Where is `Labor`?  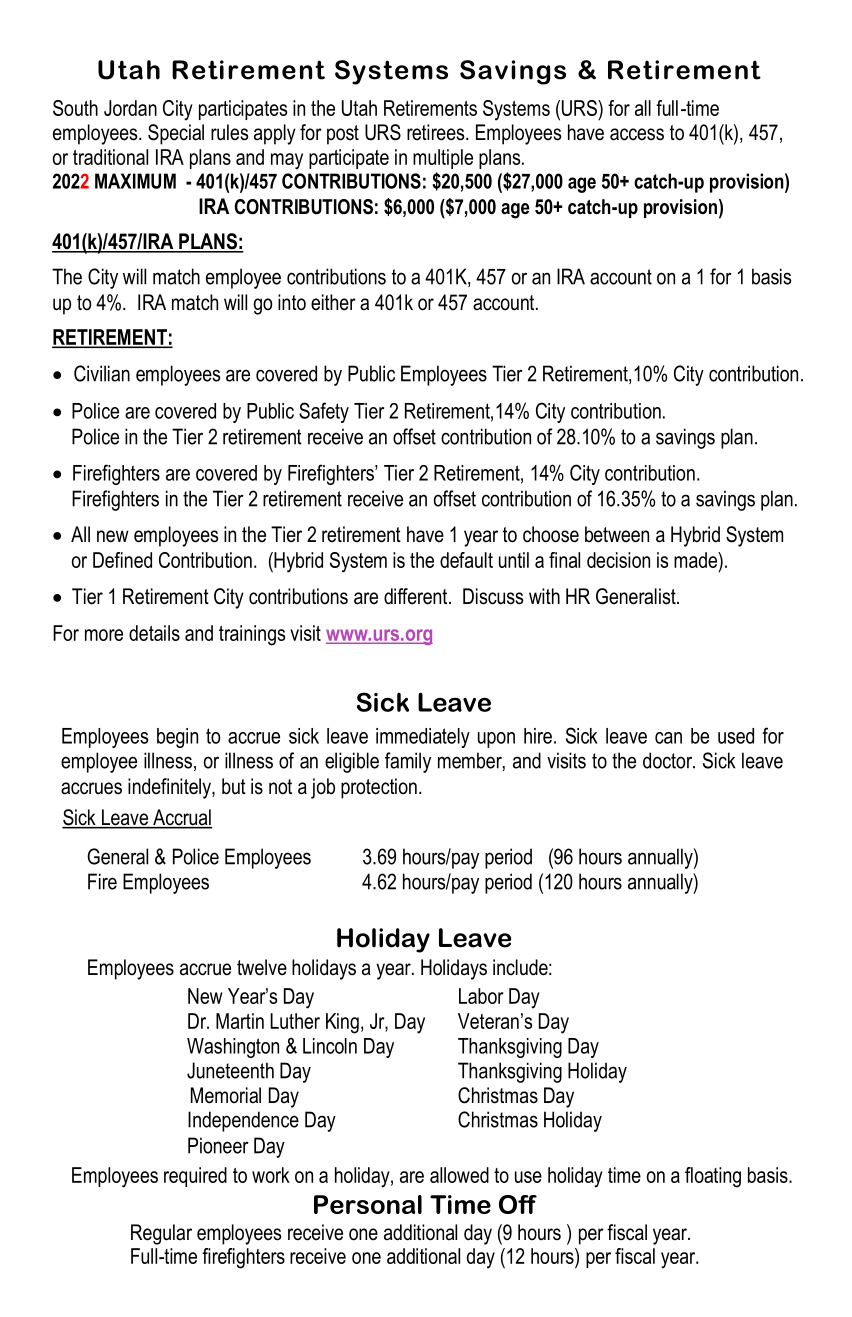 Labor is located at coordinates (481, 996).
